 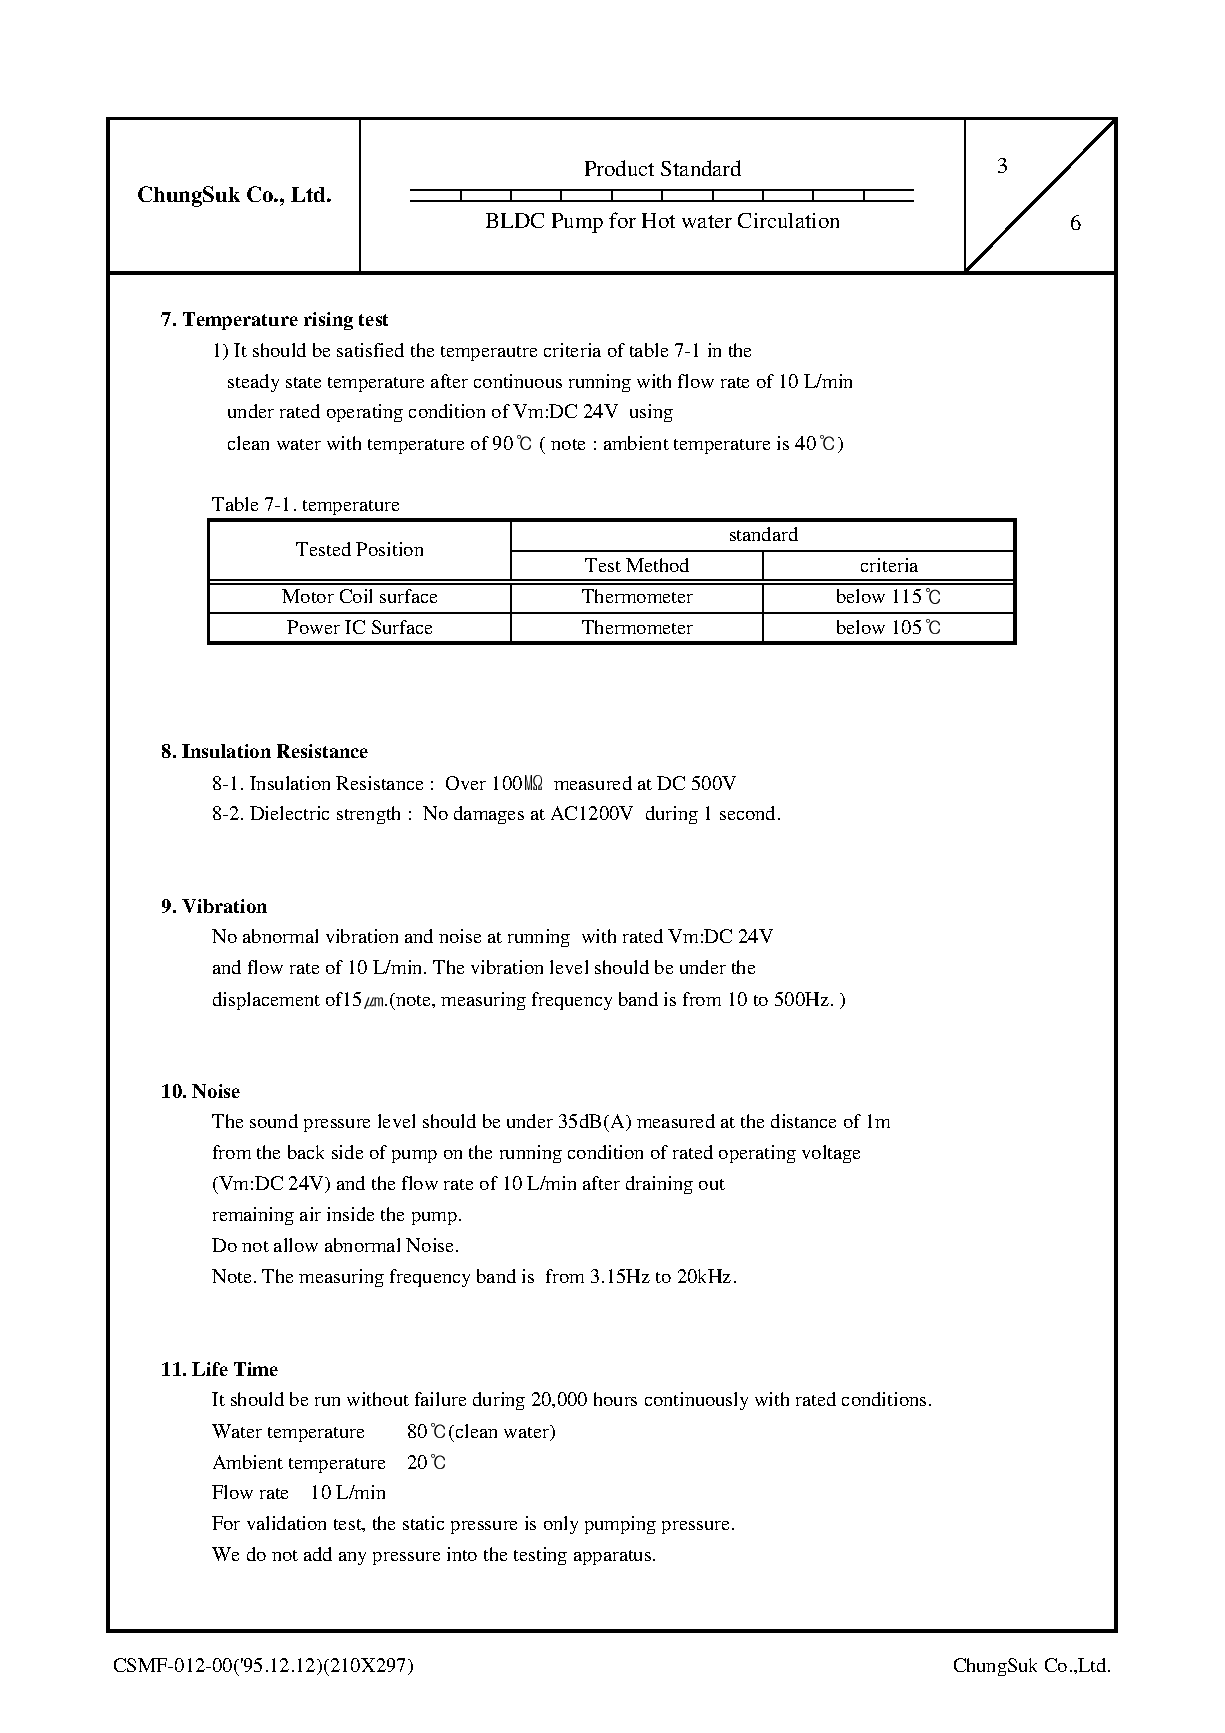 I want to click on validation, so click(x=286, y=1523).
